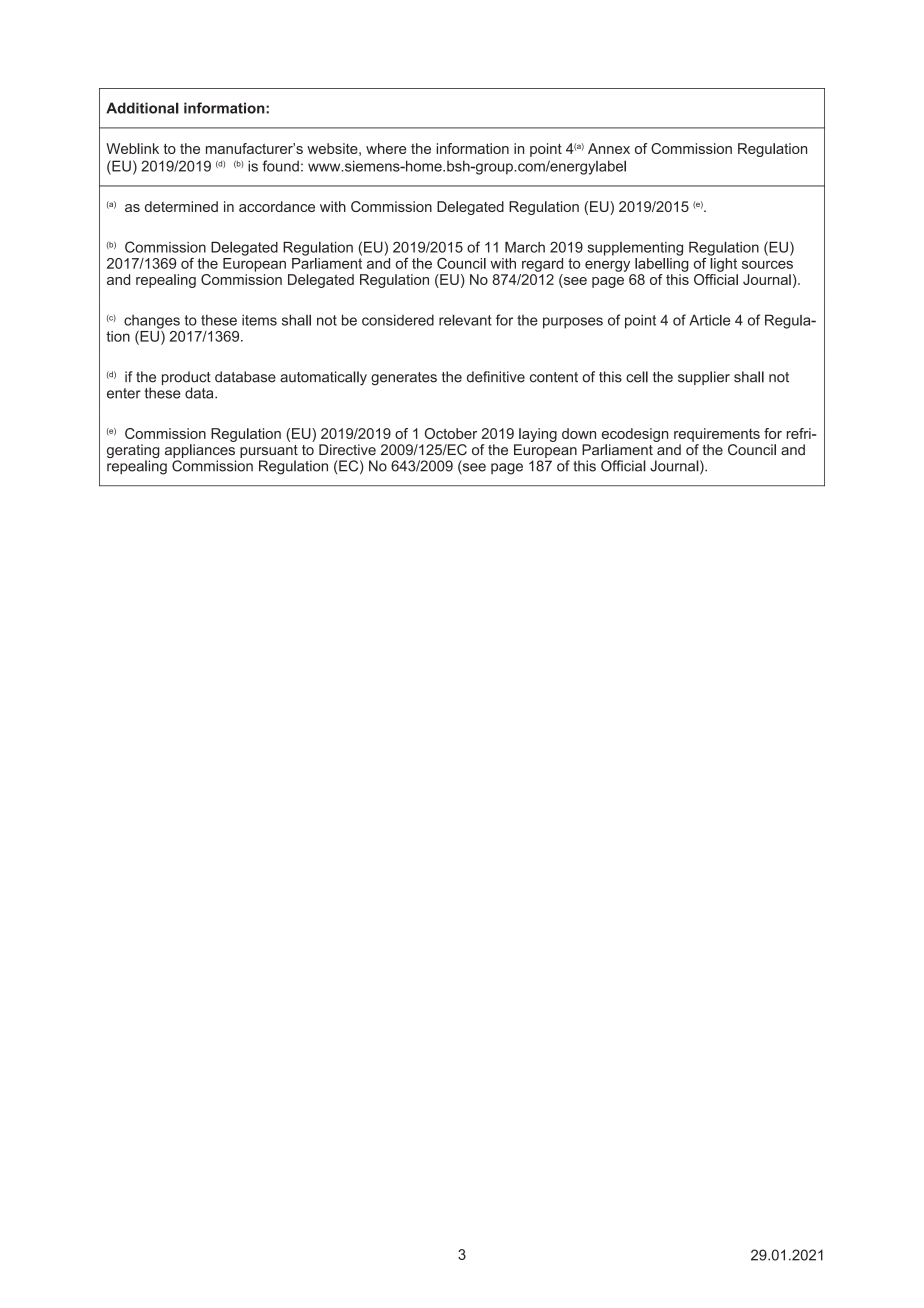 The image size is (924, 1308). What do you see at coordinates (269, 451) in the screenshot?
I see `pursuant` at bounding box center [269, 451].
